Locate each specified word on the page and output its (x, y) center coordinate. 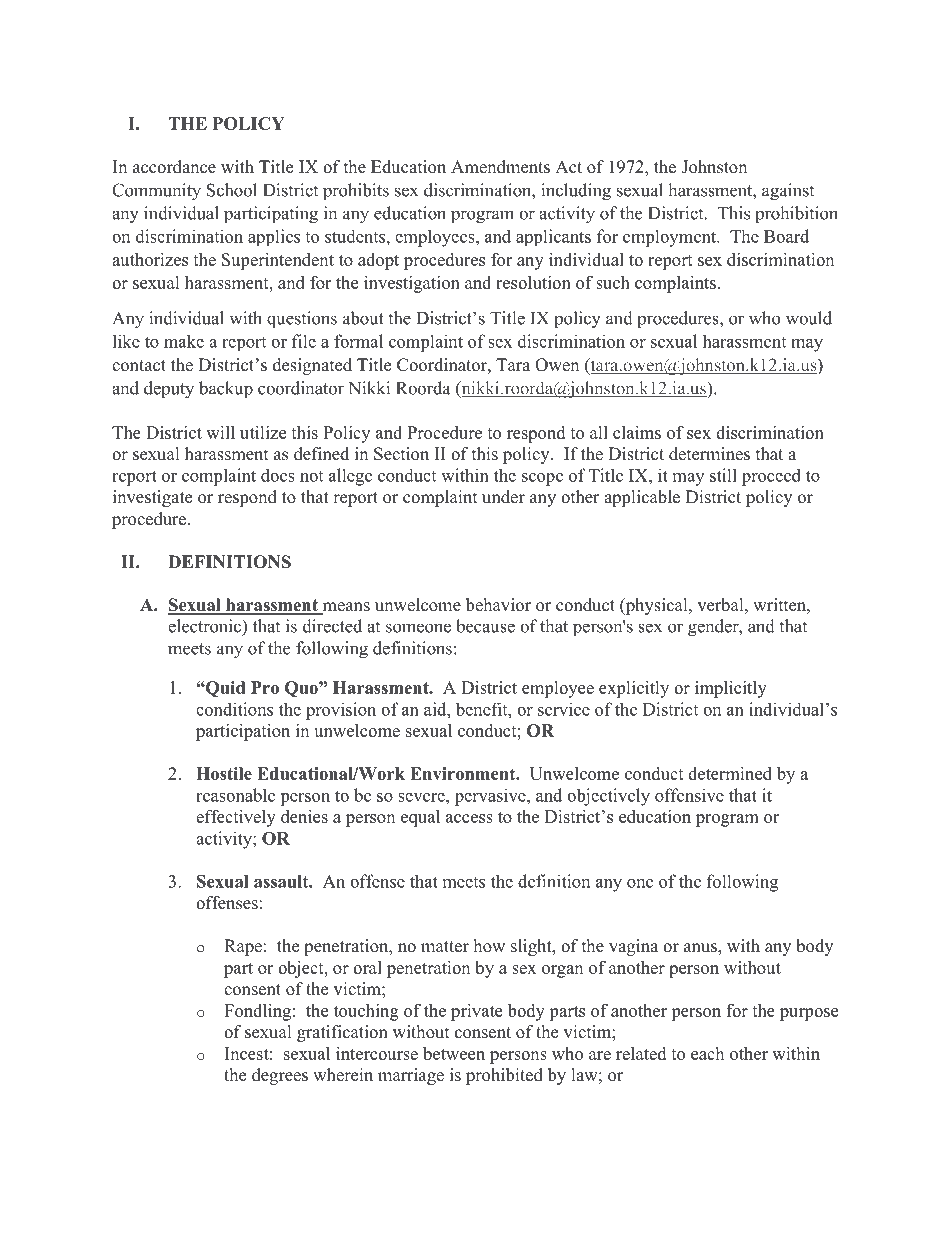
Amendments (500, 167)
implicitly (731, 689)
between (454, 1053)
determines (709, 454)
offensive (689, 795)
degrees (280, 1076)
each (707, 1053)
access (469, 818)
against (788, 192)
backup (226, 389)
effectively (236, 818)
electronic (205, 626)
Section (401, 454)
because (485, 626)
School (232, 190)
